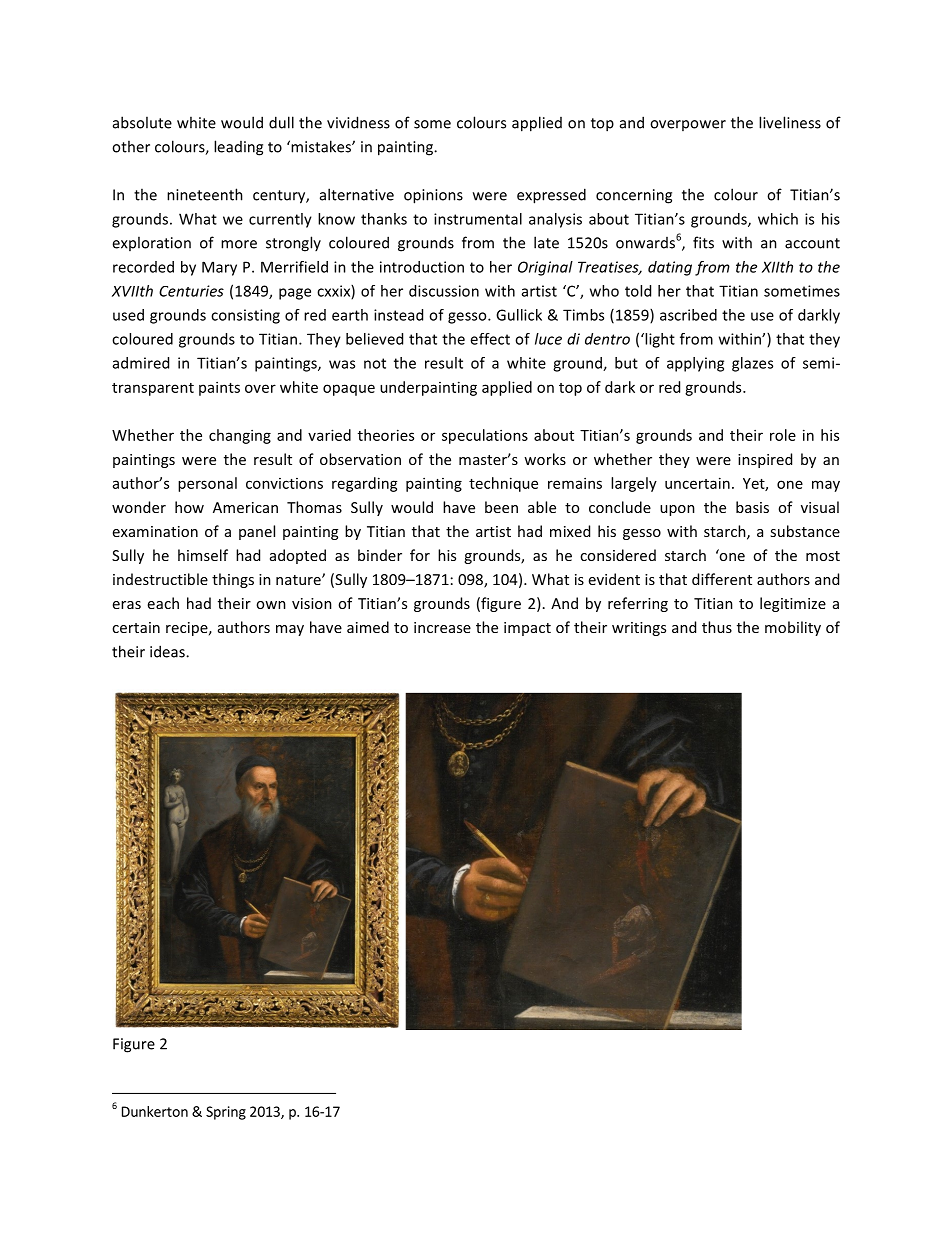 Image resolution: width=952 pixels, height=1233 pixels. I want to click on admired, so click(141, 363).
